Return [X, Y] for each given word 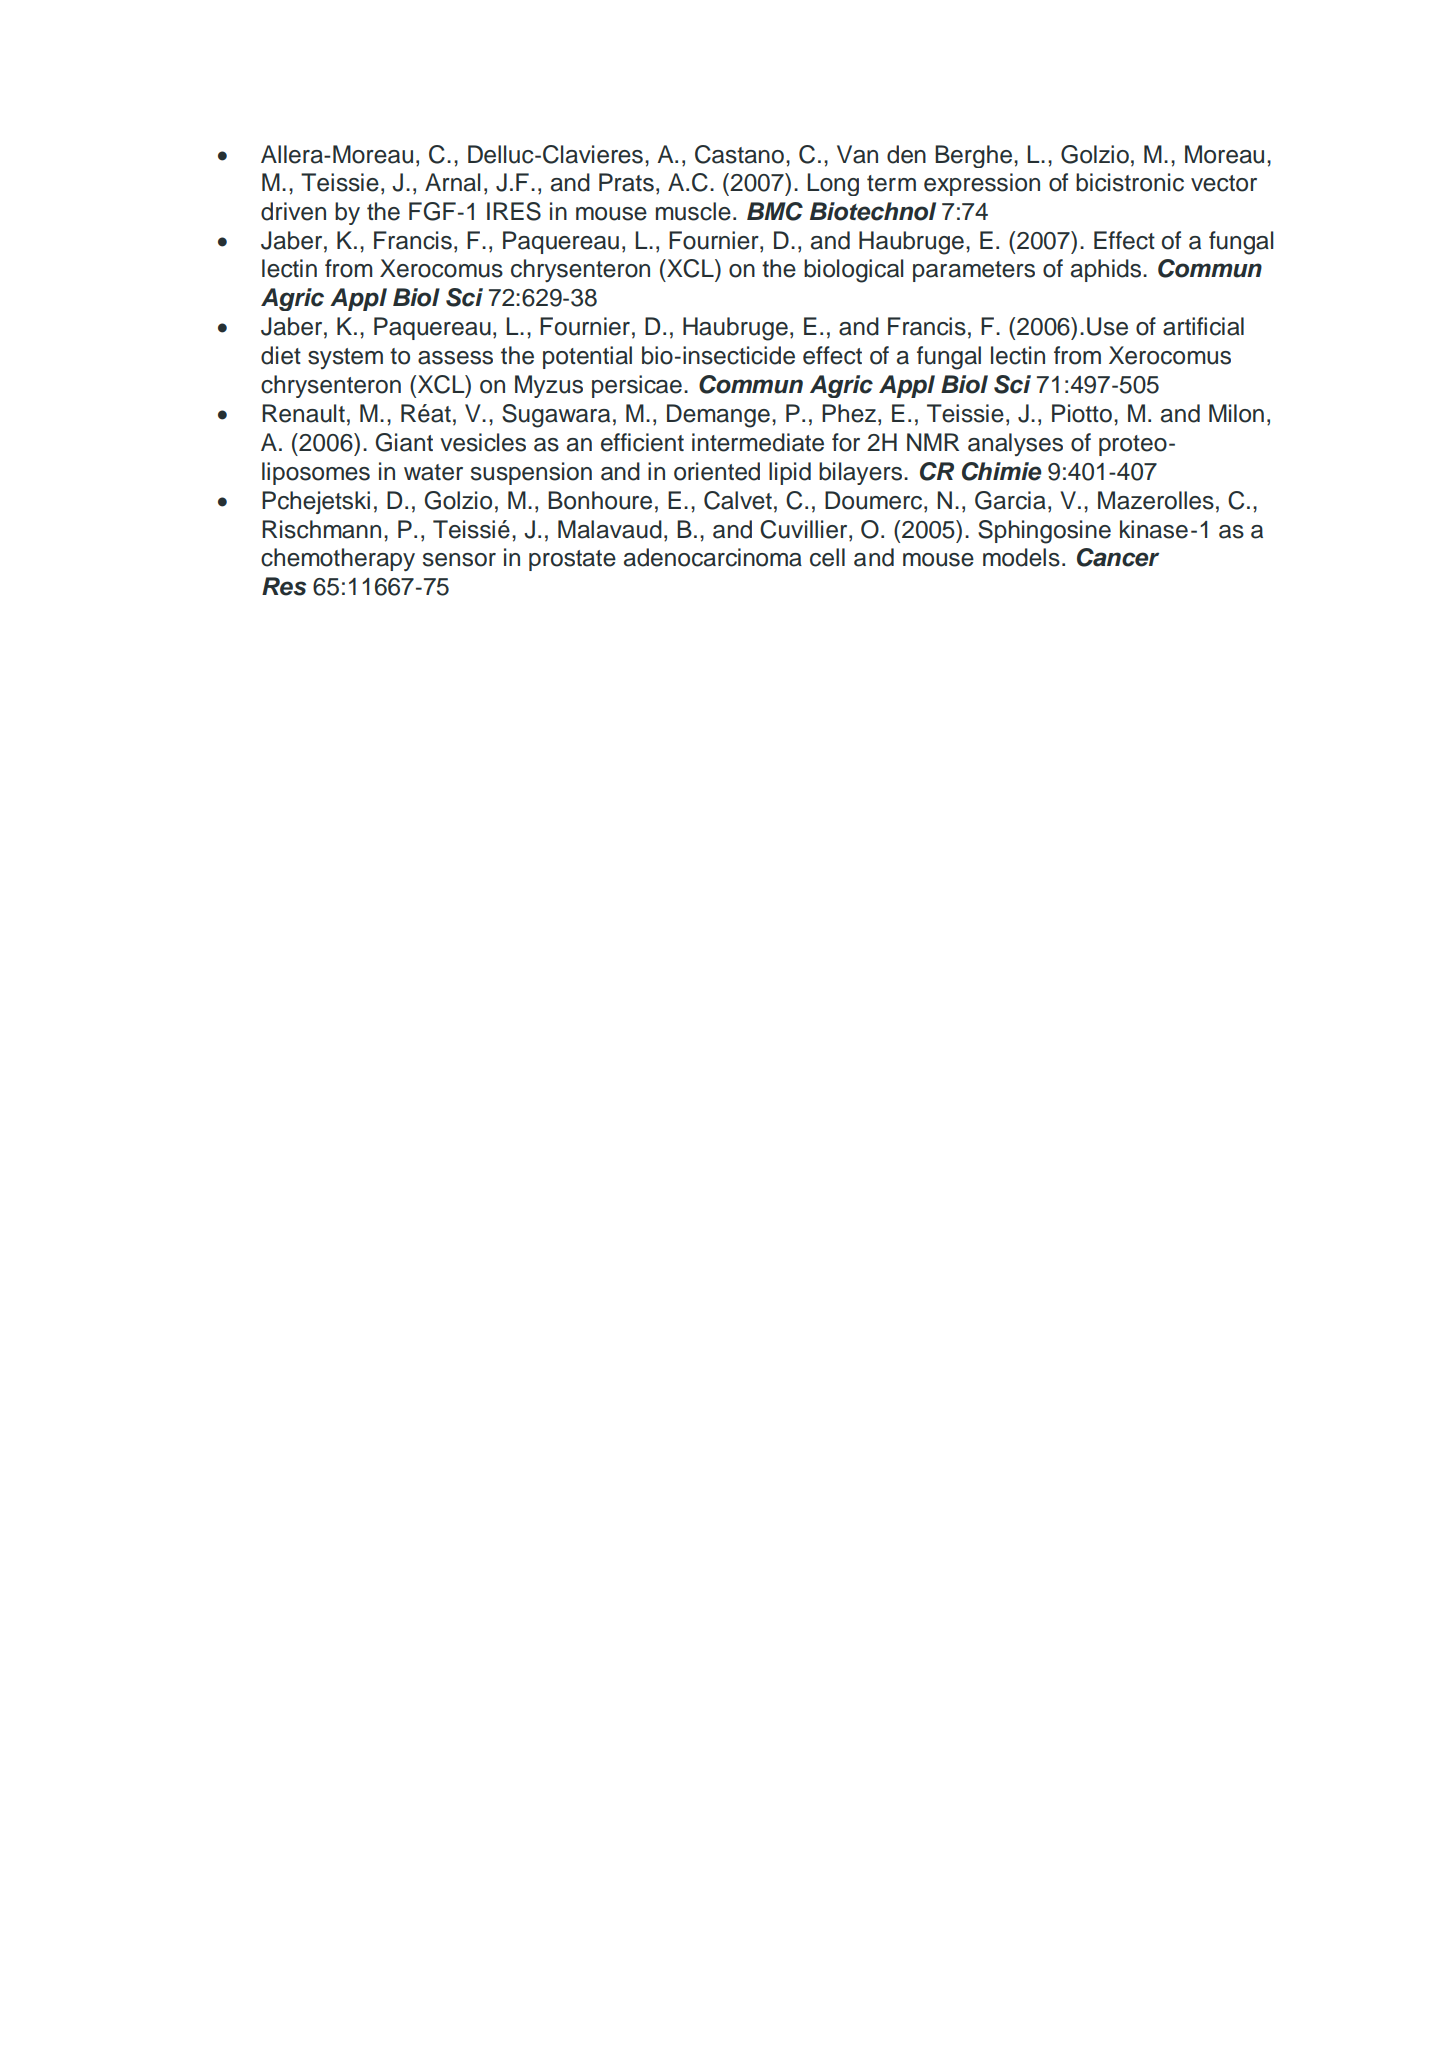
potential [587, 357]
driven [293, 211]
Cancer [1118, 557]
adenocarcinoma [713, 557]
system [345, 358]
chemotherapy [338, 559]
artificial [1203, 326]
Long [833, 184]
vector [1224, 183]
